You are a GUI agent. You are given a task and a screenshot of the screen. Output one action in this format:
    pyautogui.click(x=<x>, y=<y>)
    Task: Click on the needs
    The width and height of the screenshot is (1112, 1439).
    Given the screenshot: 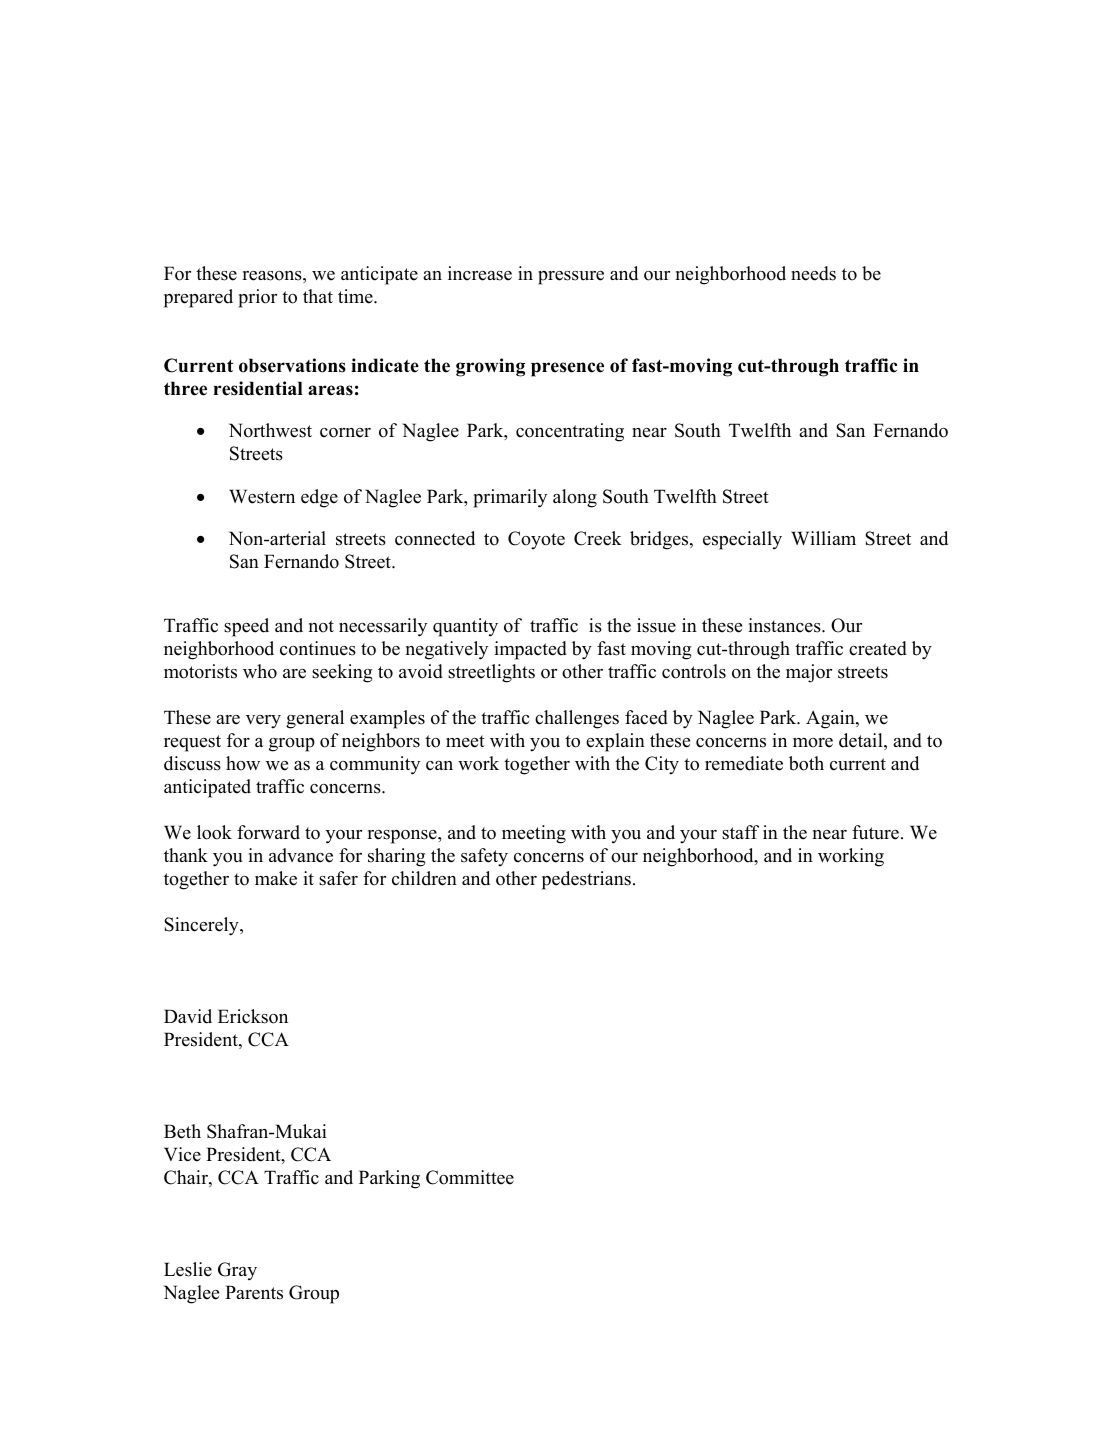 What is the action you would take?
    pyautogui.click(x=813, y=273)
